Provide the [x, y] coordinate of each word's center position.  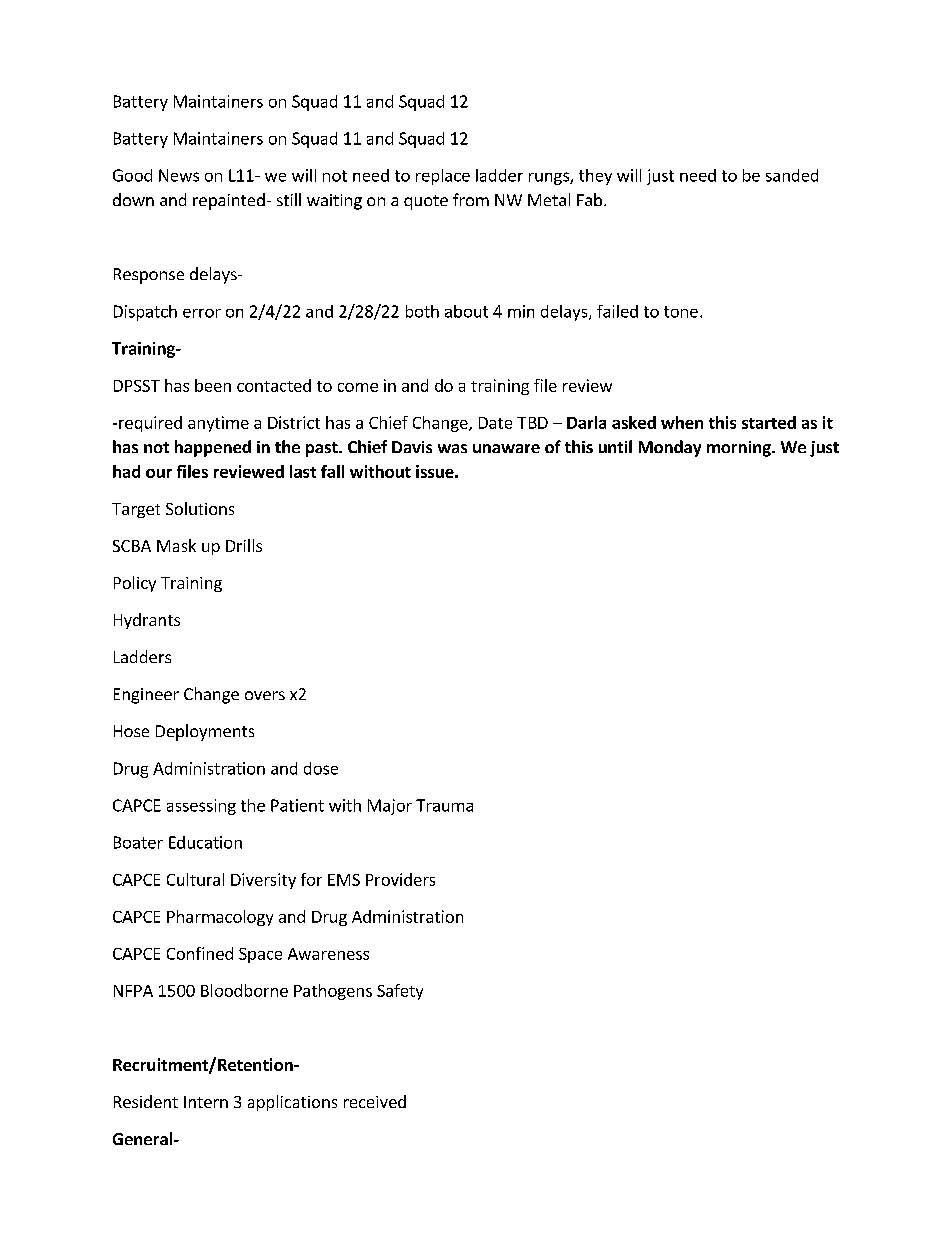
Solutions [200, 508]
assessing [201, 807]
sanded [792, 175]
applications [292, 1103]
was [452, 448]
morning [740, 449]
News [179, 175]
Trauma [444, 805]
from [471, 199]
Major [390, 807]
